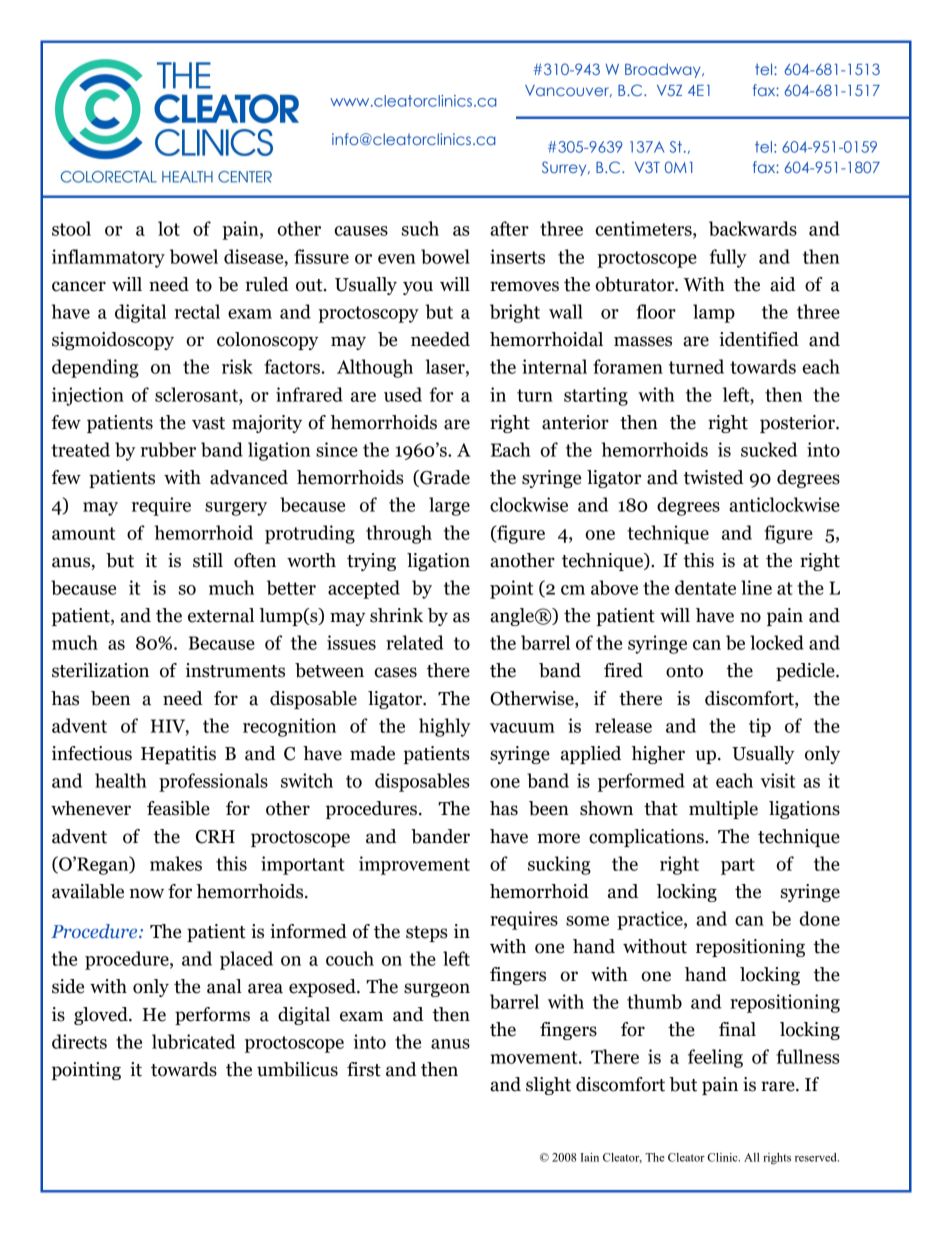 This page has width=952, height=1233. I want to click on highly, so click(444, 727).
